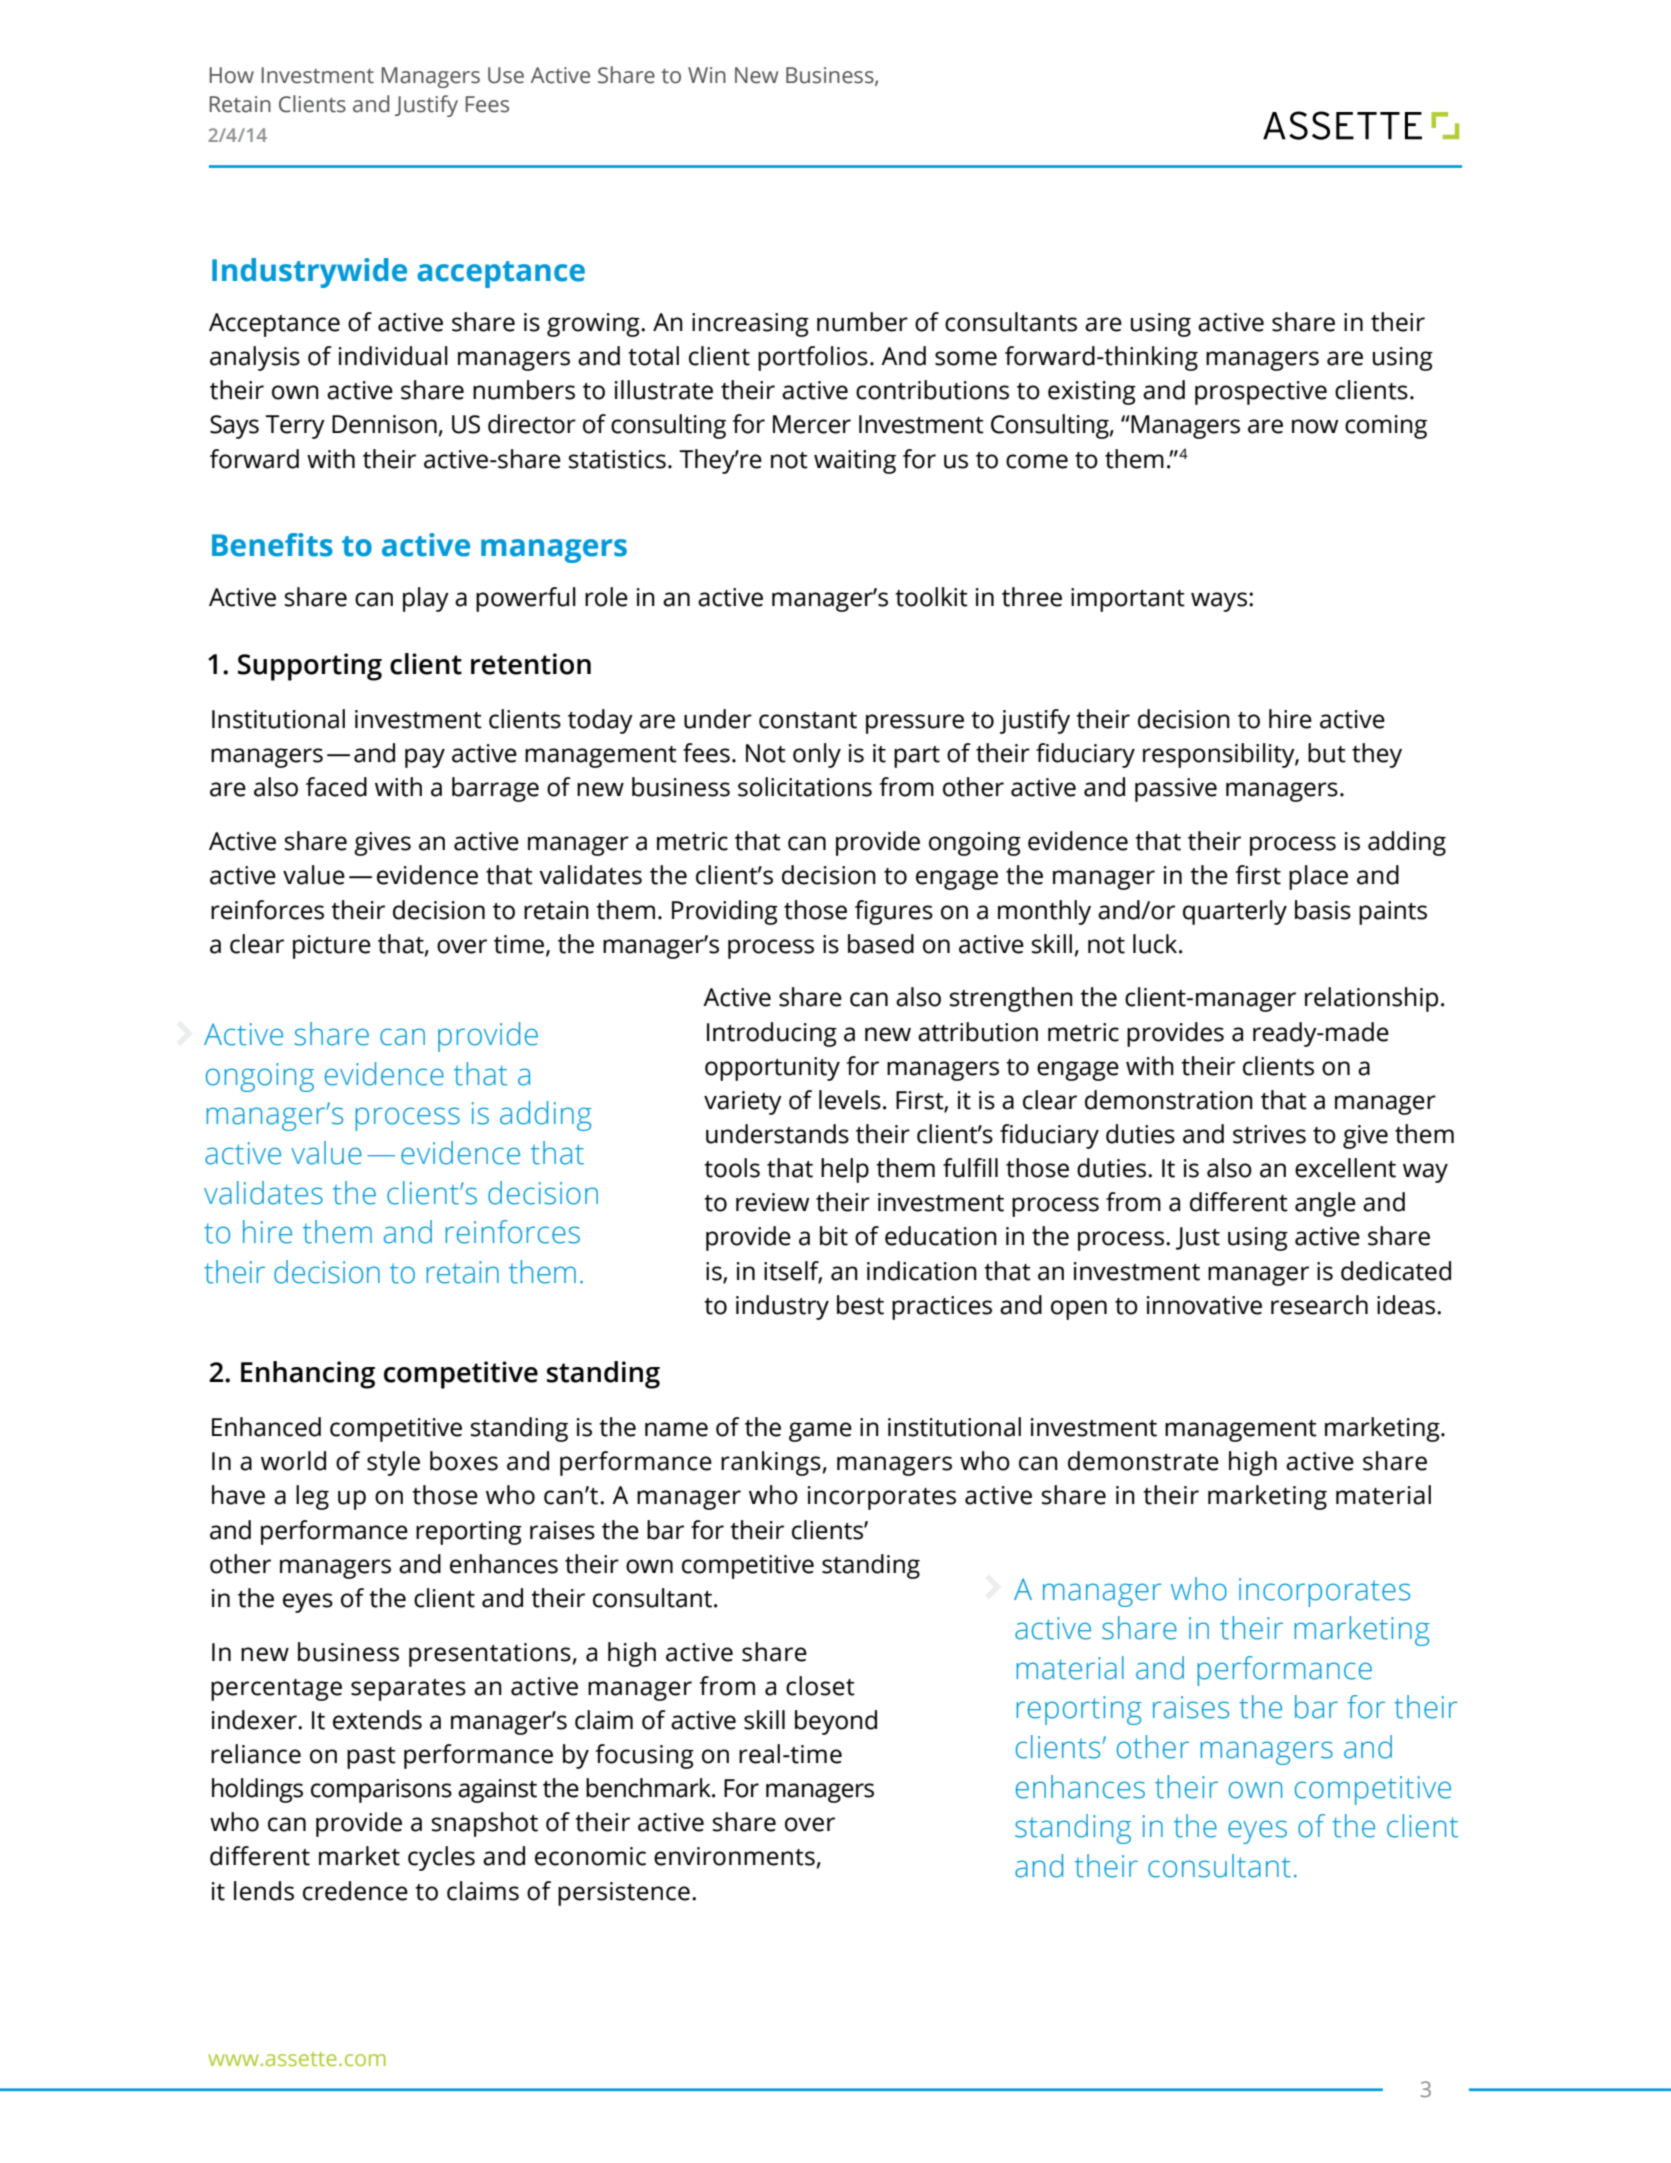 The width and height of the page is (1671, 2163). Describe the element at coordinates (750, 325) in the page. I see `increasing` at that location.
